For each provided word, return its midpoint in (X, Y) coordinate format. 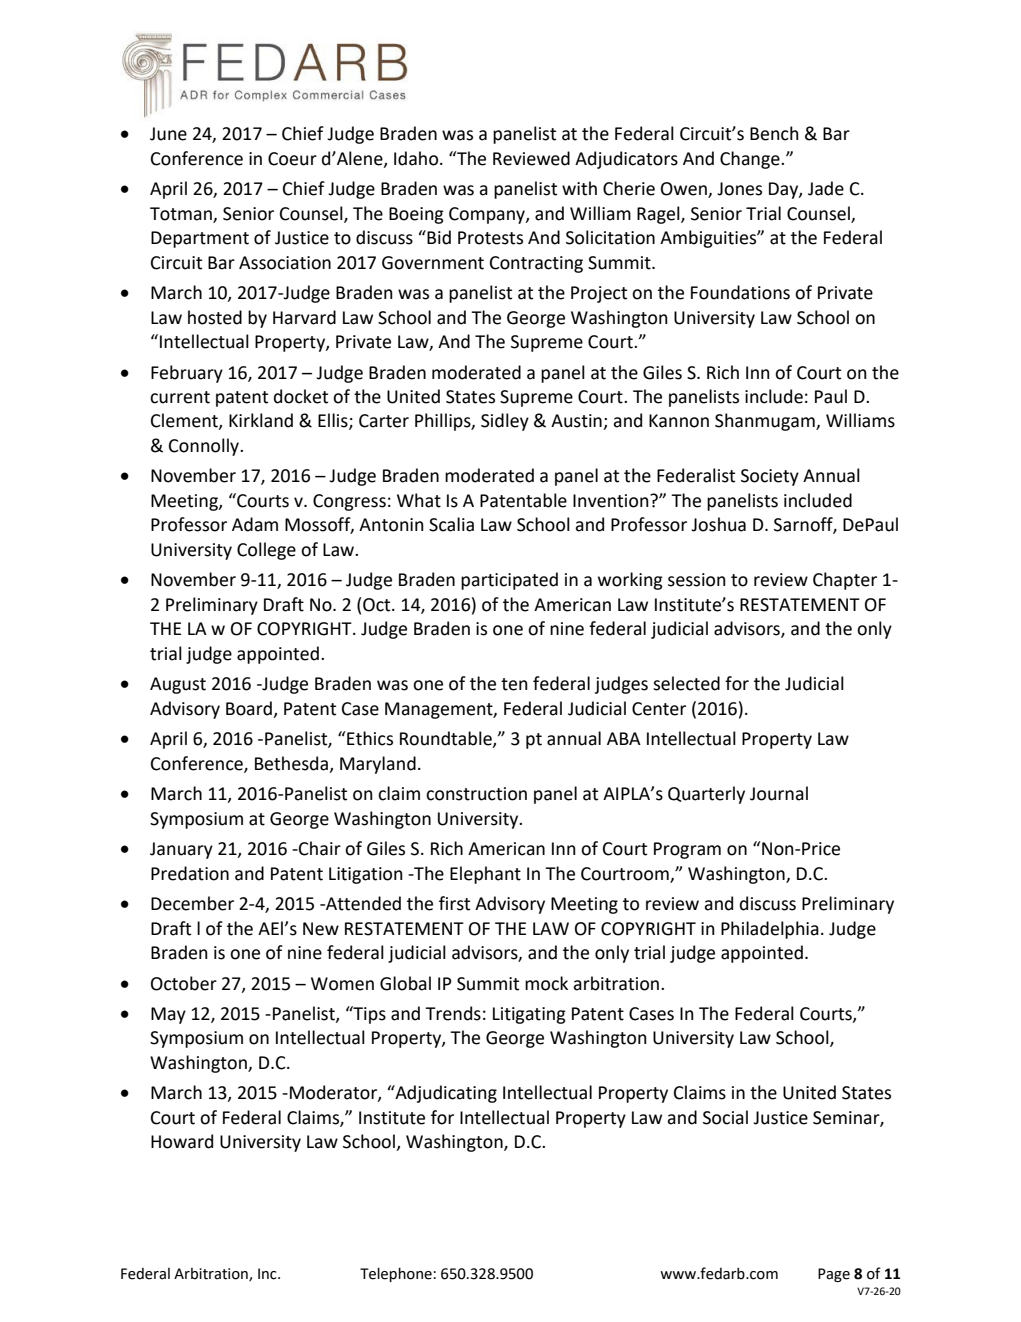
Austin (577, 422)
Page (834, 1275)
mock (546, 983)
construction (476, 794)
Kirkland (261, 420)
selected (686, 683)
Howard (182, 1141)
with (579, 188)
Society (770, 477)
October (184, 983)
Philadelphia (770, 930)
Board (249, 708)
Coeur (292, 159)
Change (751, 160)
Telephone (396, 1274)
